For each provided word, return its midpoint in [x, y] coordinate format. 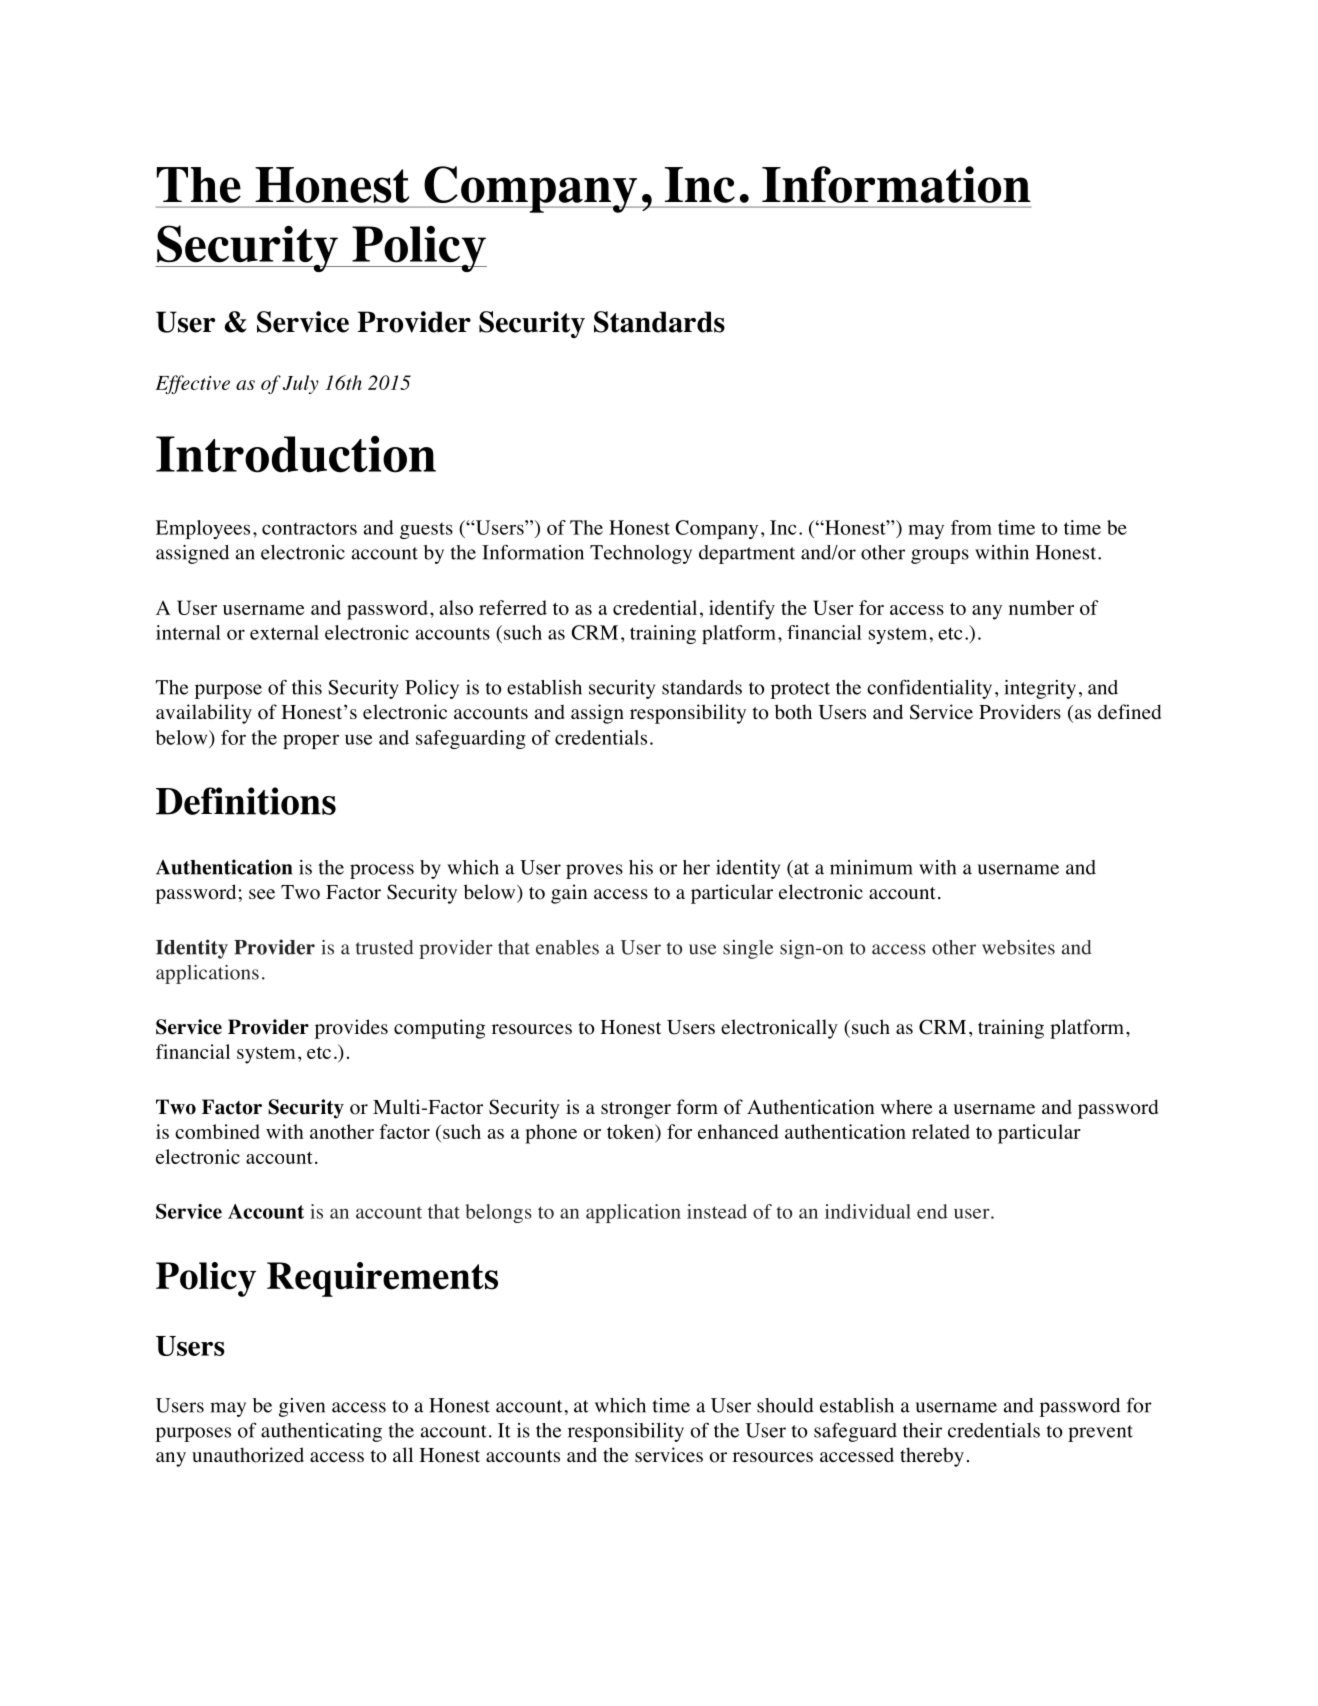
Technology [641, 554]
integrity [1040, 689]
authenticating [321, 1432]
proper [311, 741]
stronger [636, 1110]
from [971, 527]
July [301, 384]
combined [217, 1131]
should [785, 1405]
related [941, 1131]
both [793, 712]
